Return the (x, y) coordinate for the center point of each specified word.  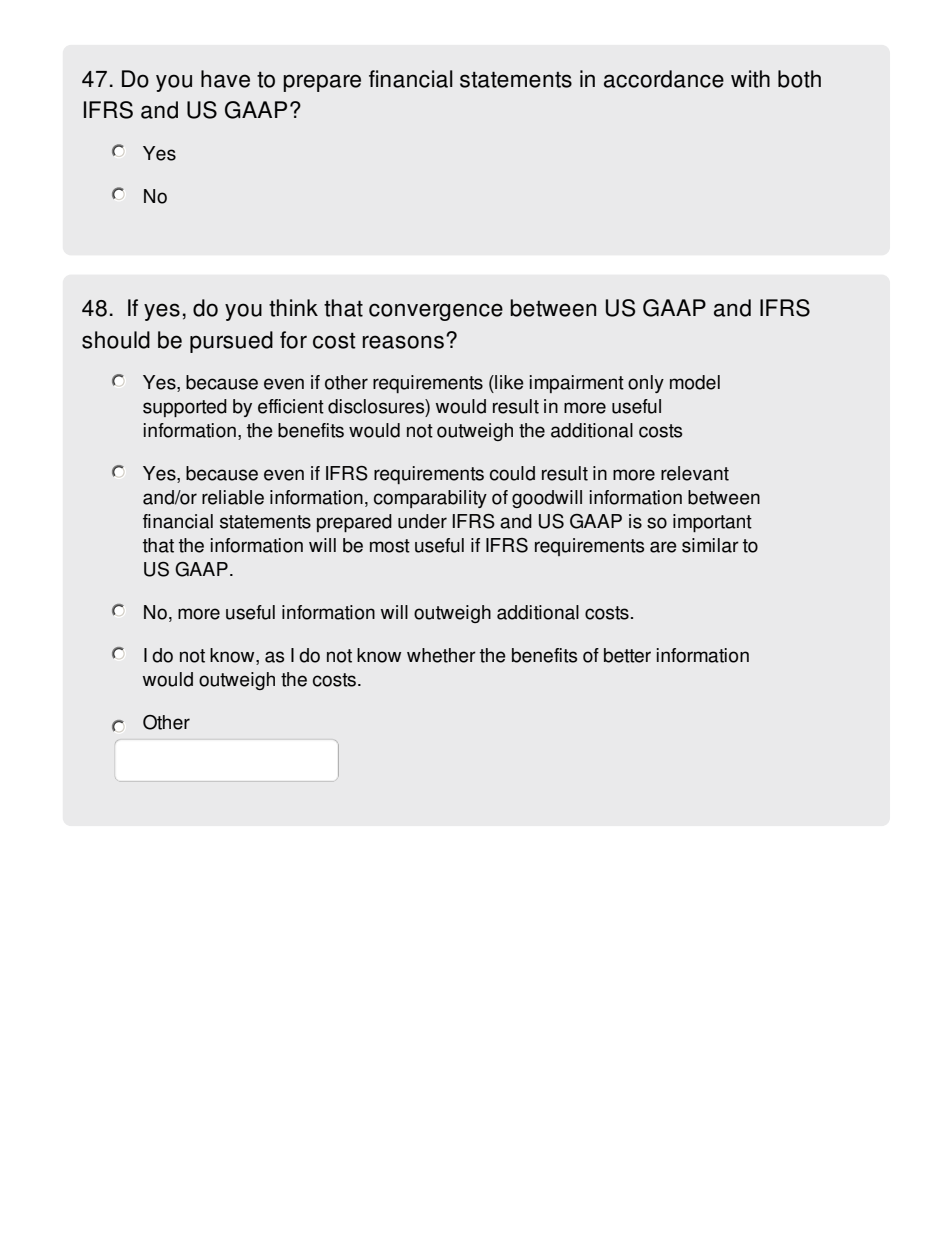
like (508, 382)
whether (441, 655)
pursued (231, 342)
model (695, 382)
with (750, 79)
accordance (664, 79)
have (225, 79)
